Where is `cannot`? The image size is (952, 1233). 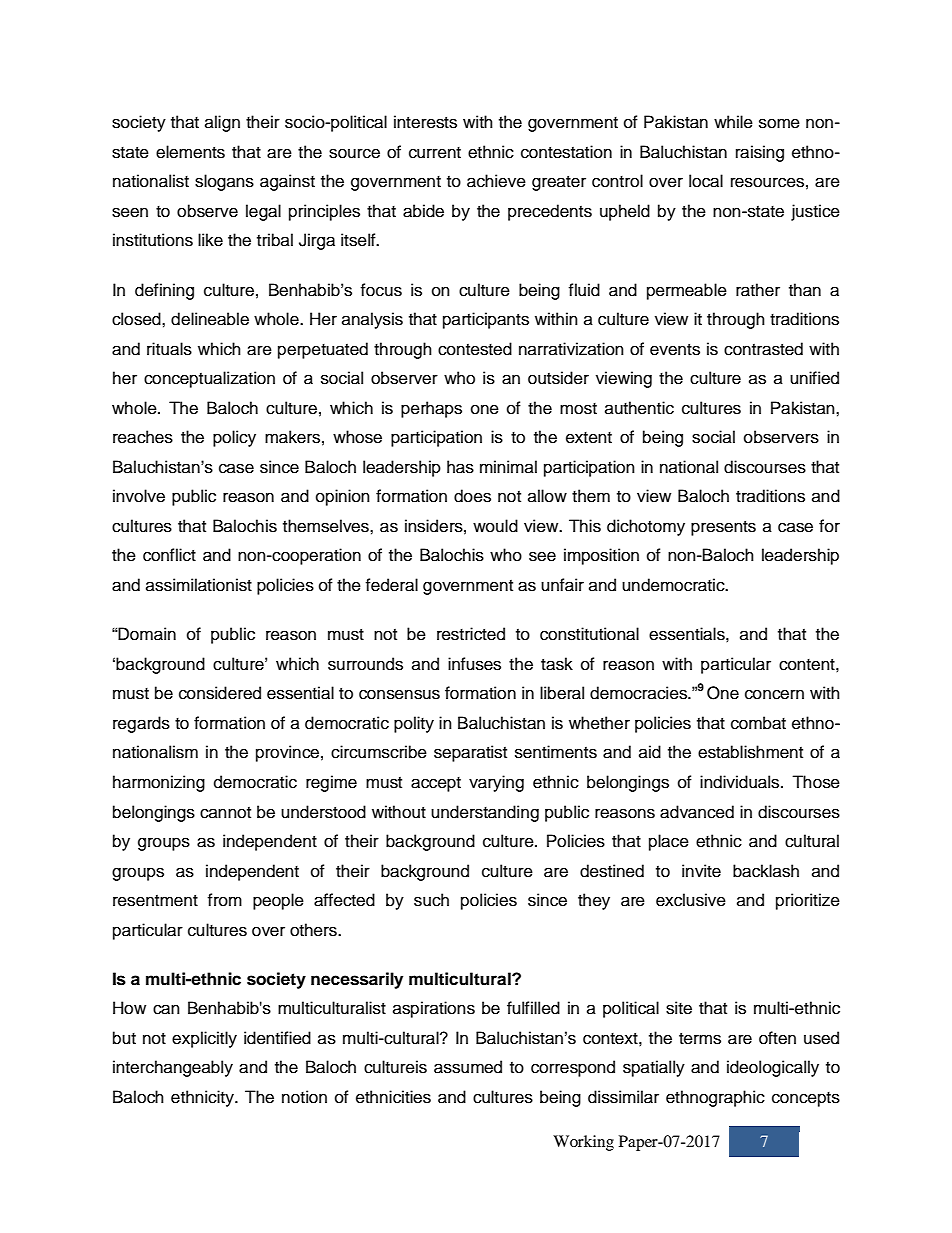
cannot is located at coordinates (225, 813).
